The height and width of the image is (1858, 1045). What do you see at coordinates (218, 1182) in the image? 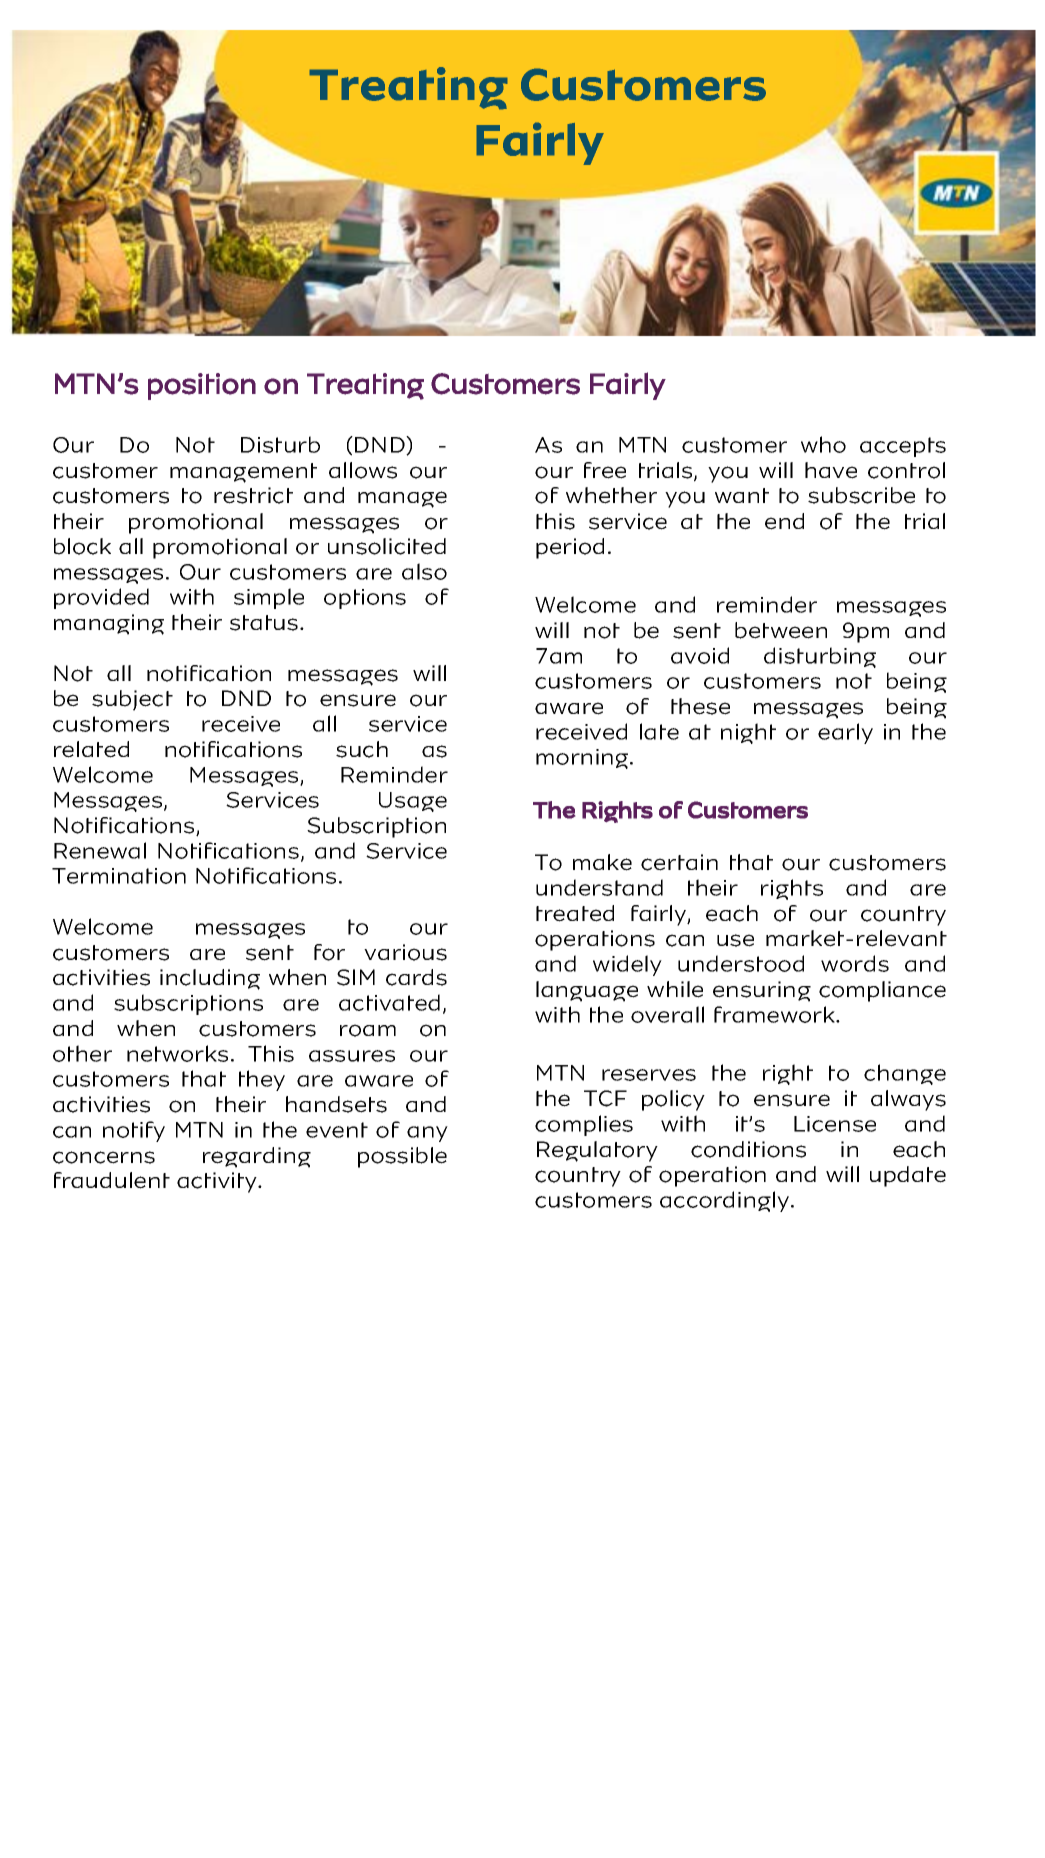
I see `activity` at bounding box center [218, 1182].
